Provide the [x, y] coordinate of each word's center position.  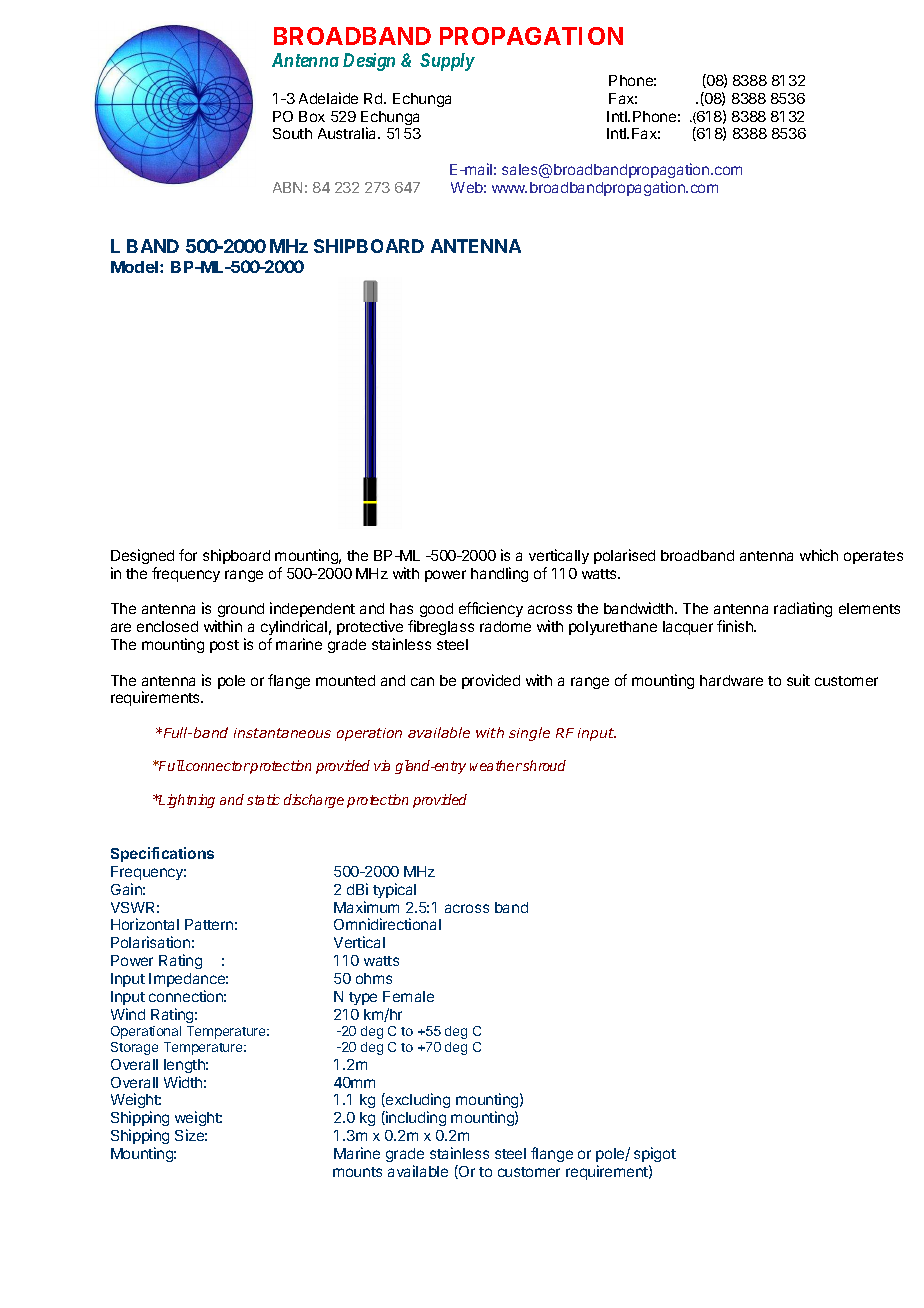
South [292, 133]
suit [798, 680]
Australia [348, 133]
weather [496, 765]
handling [499, 574]
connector [217, 766]
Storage [134, 1048]
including [415, 1118]
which [819, 555]
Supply [447, 62]
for [188, 555]
